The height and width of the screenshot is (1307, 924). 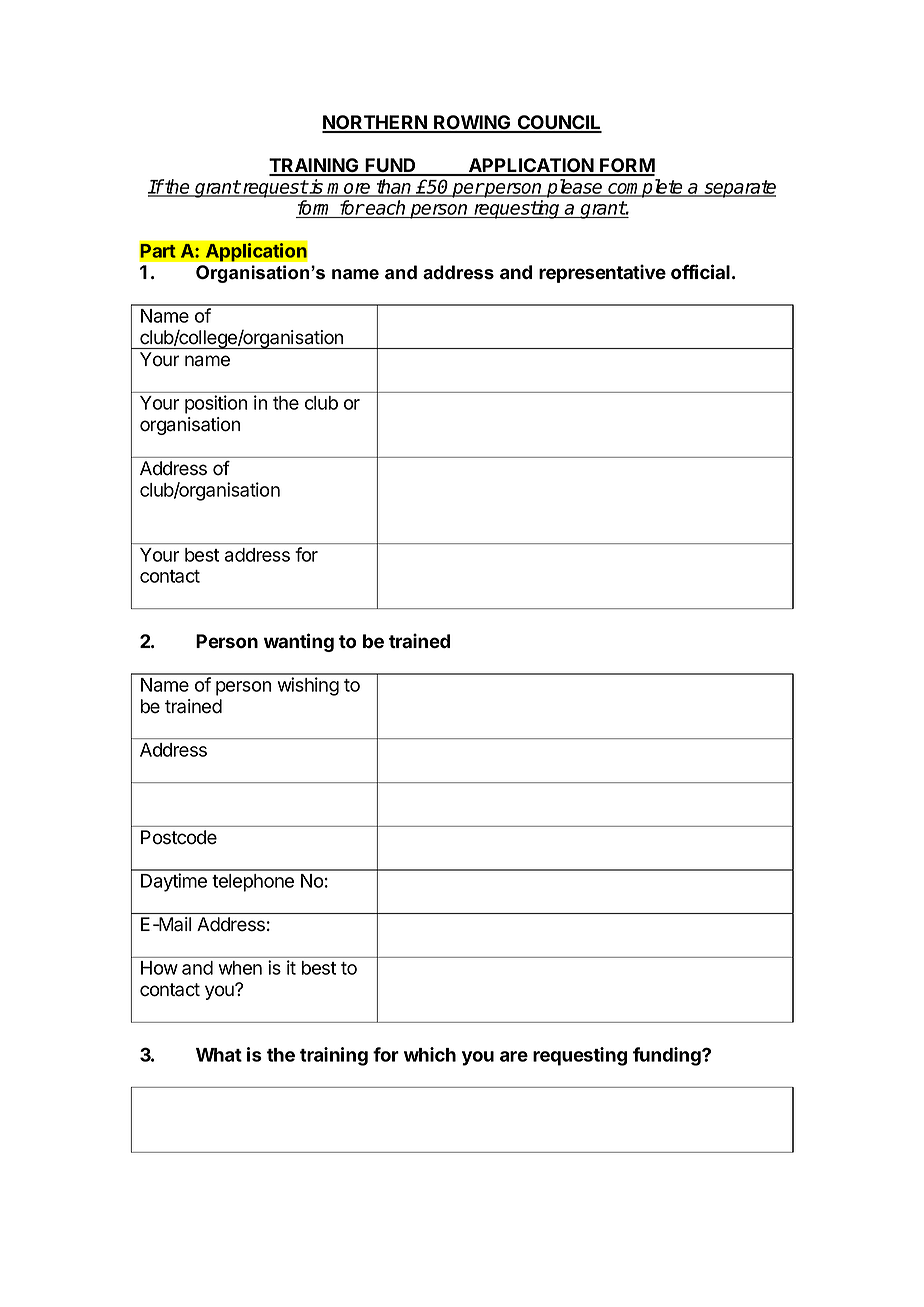 I want to click on representative, so click(x=602, y=273).
